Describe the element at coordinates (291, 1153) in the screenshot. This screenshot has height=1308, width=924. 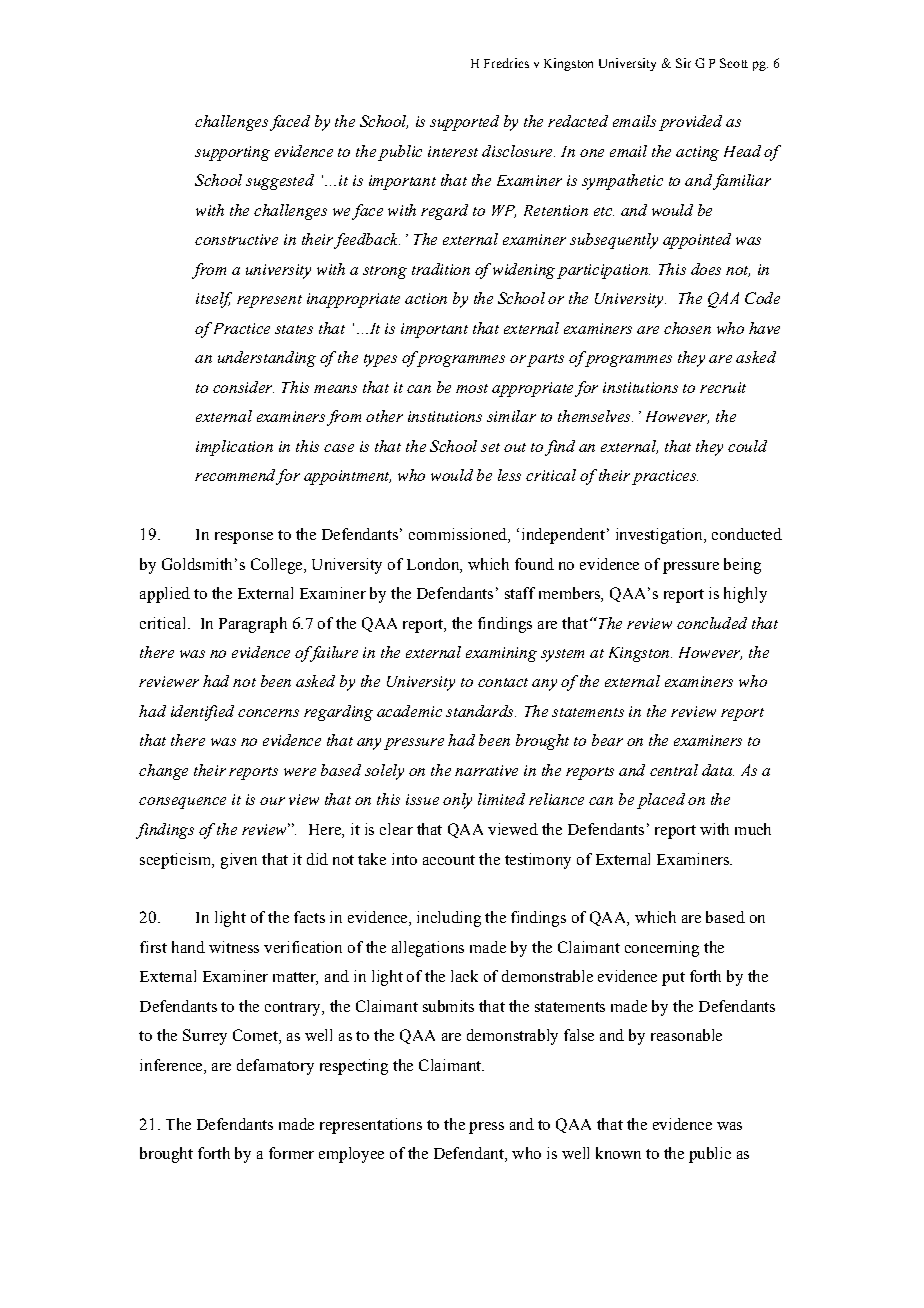
I see `former` at that location.
